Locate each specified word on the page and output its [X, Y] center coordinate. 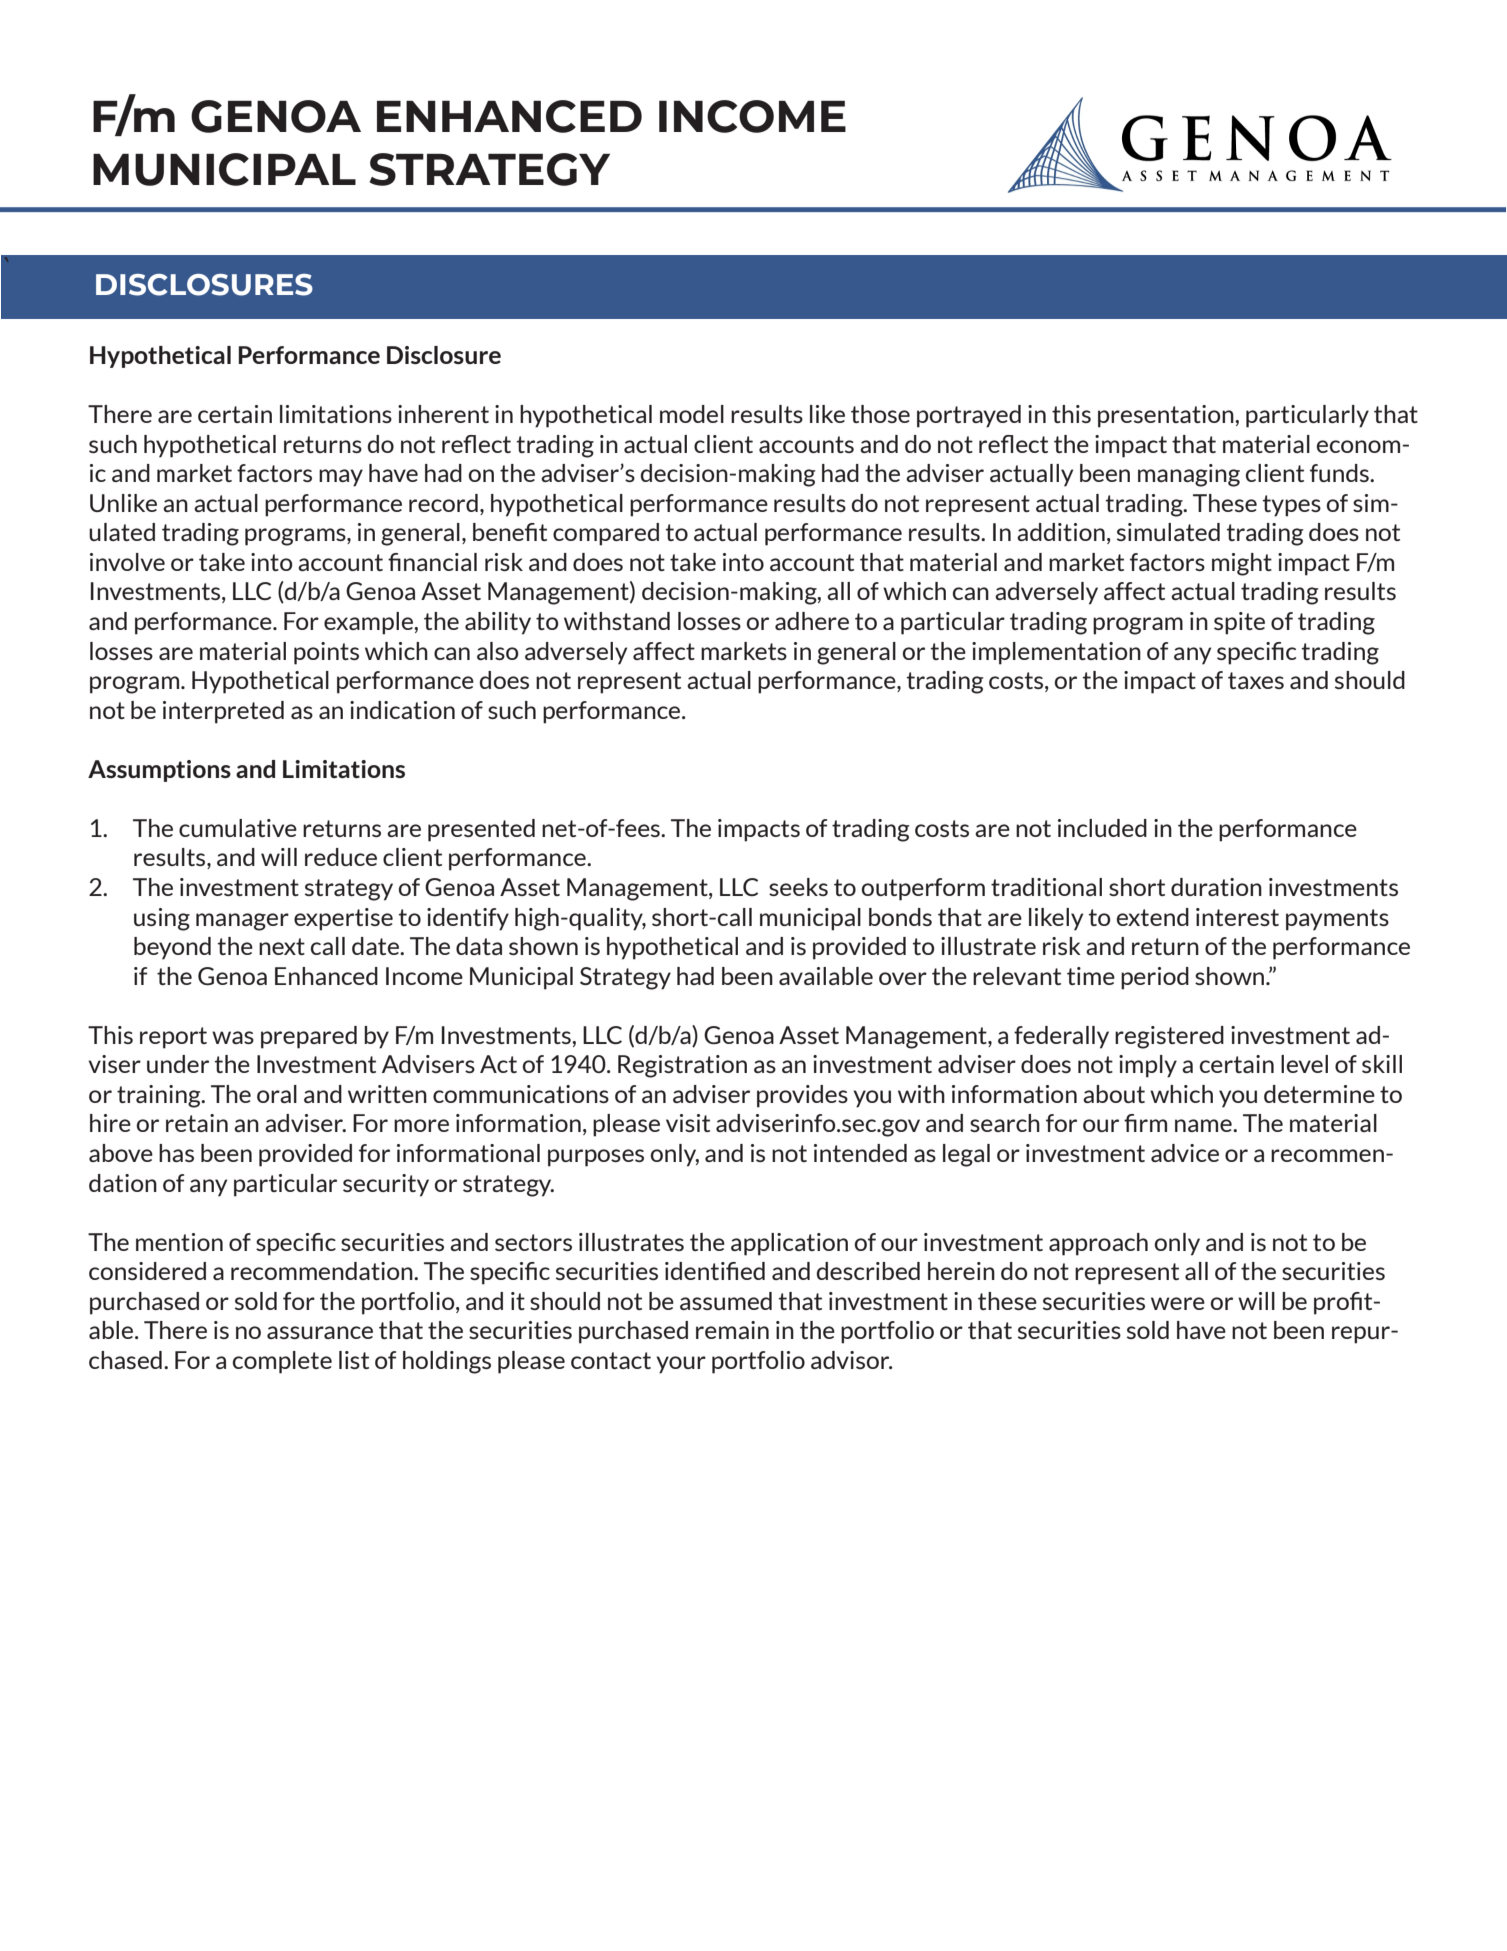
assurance [320, 1332]
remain [732, 1330]
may [341, 478]
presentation [1167, 416]
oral [277, 1094]
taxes [1256, 680]
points [326, 653]
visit [688, 1123]
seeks [798, 887]
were [1178, 1303]
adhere [812, 621]
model [692, 414]
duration [1216, 887]
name [1204, 1125]
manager [242, 922]
